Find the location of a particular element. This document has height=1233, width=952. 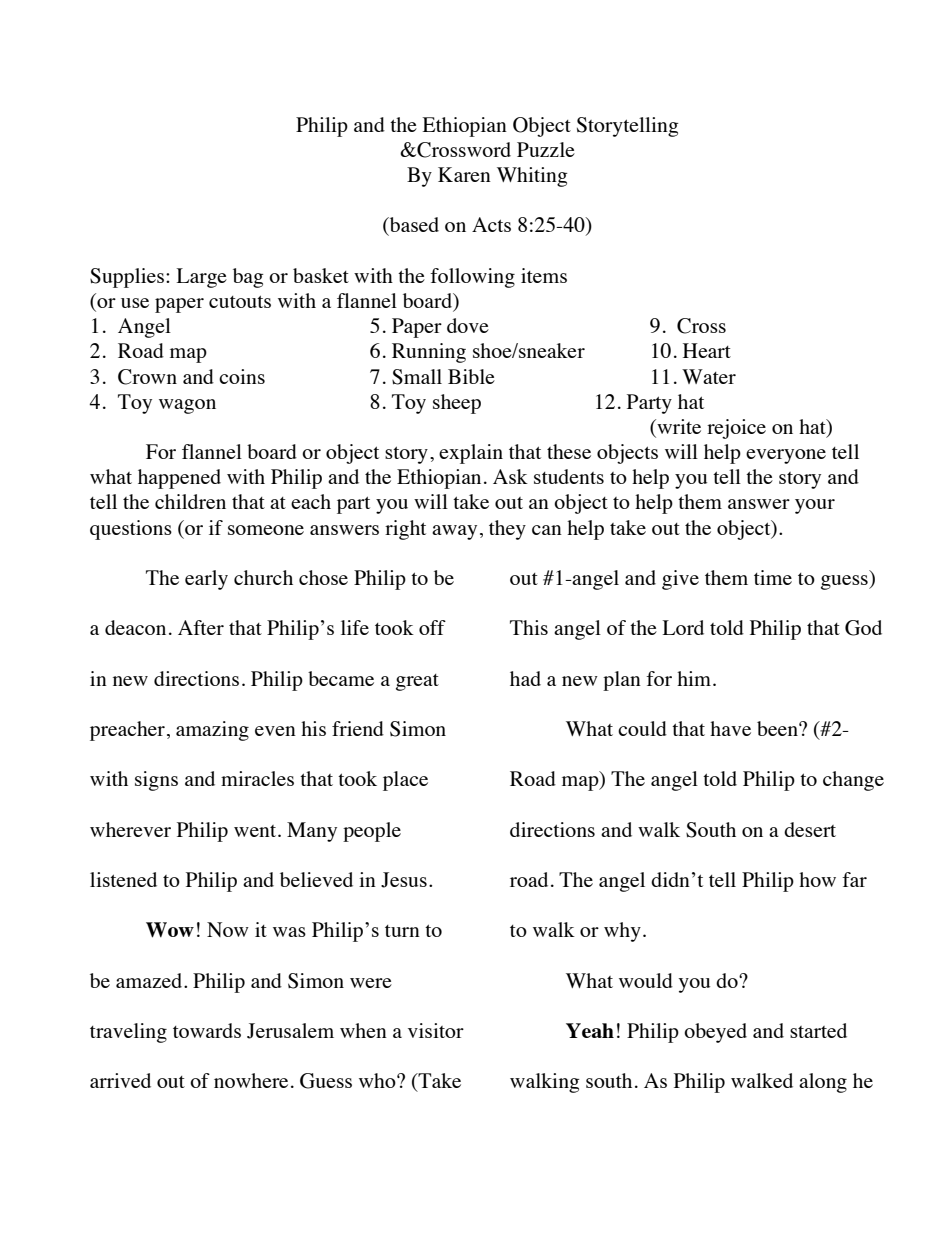

been is located at coordinates (778, 728).
